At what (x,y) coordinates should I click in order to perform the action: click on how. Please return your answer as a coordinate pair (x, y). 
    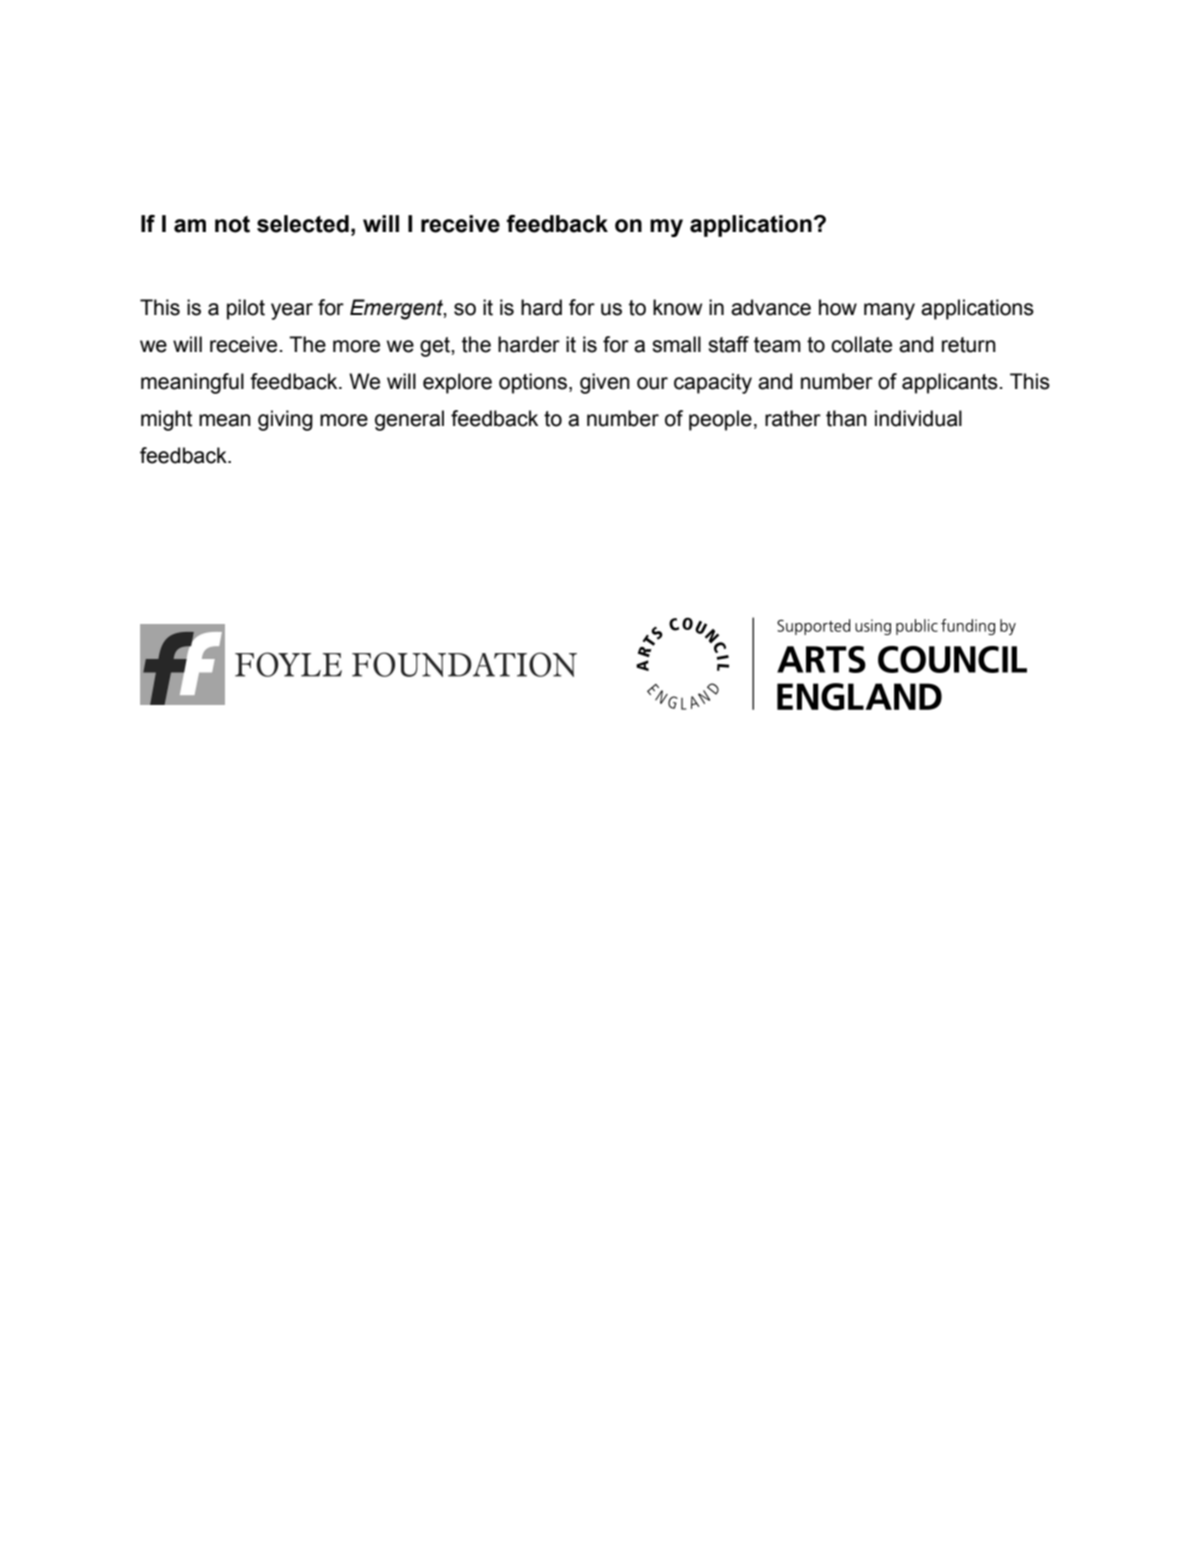
    Looking at the image, I should click on (838, 307).
